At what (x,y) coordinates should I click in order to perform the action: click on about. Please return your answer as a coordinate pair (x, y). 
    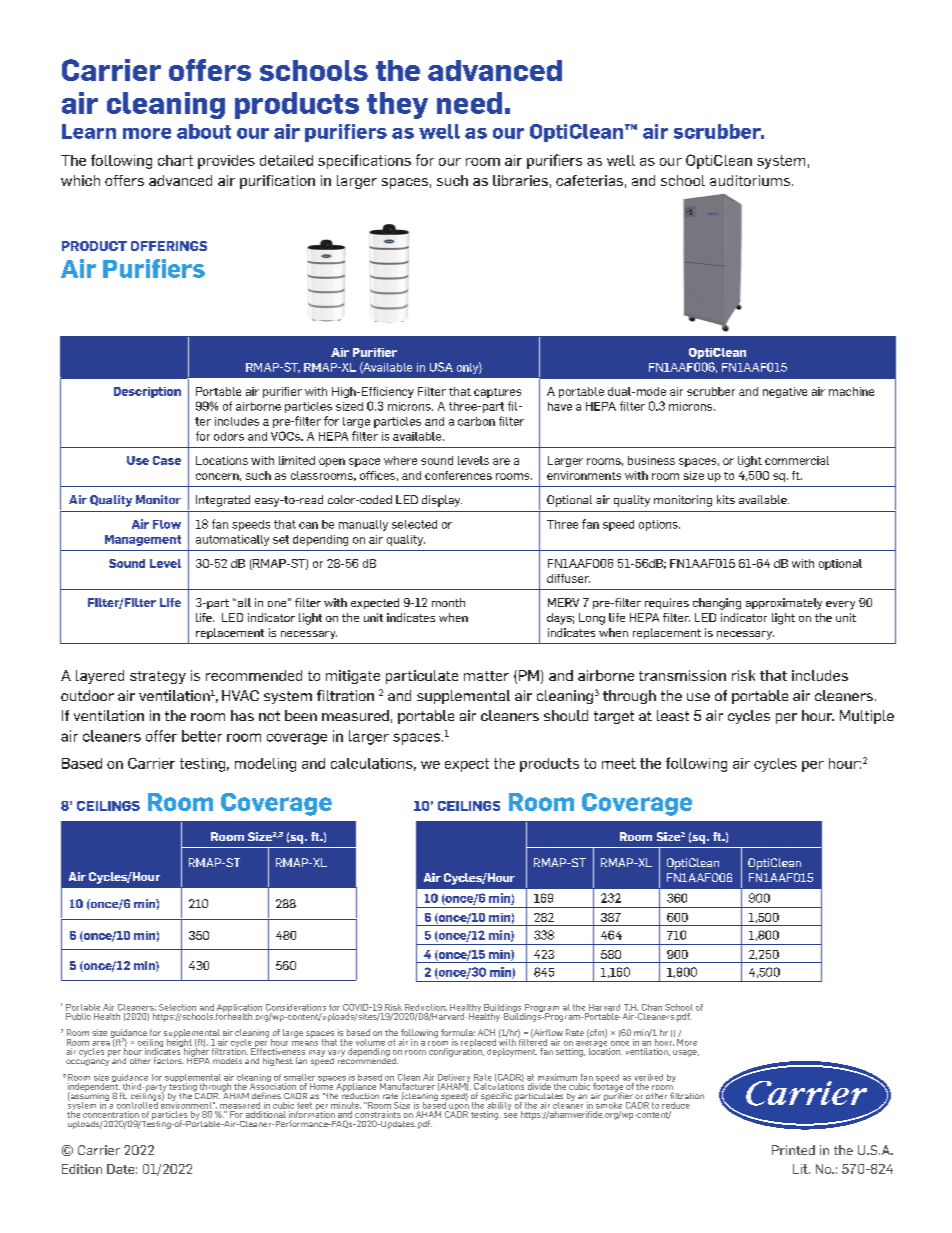
    Looking at the image, I should click on (204, 131).
